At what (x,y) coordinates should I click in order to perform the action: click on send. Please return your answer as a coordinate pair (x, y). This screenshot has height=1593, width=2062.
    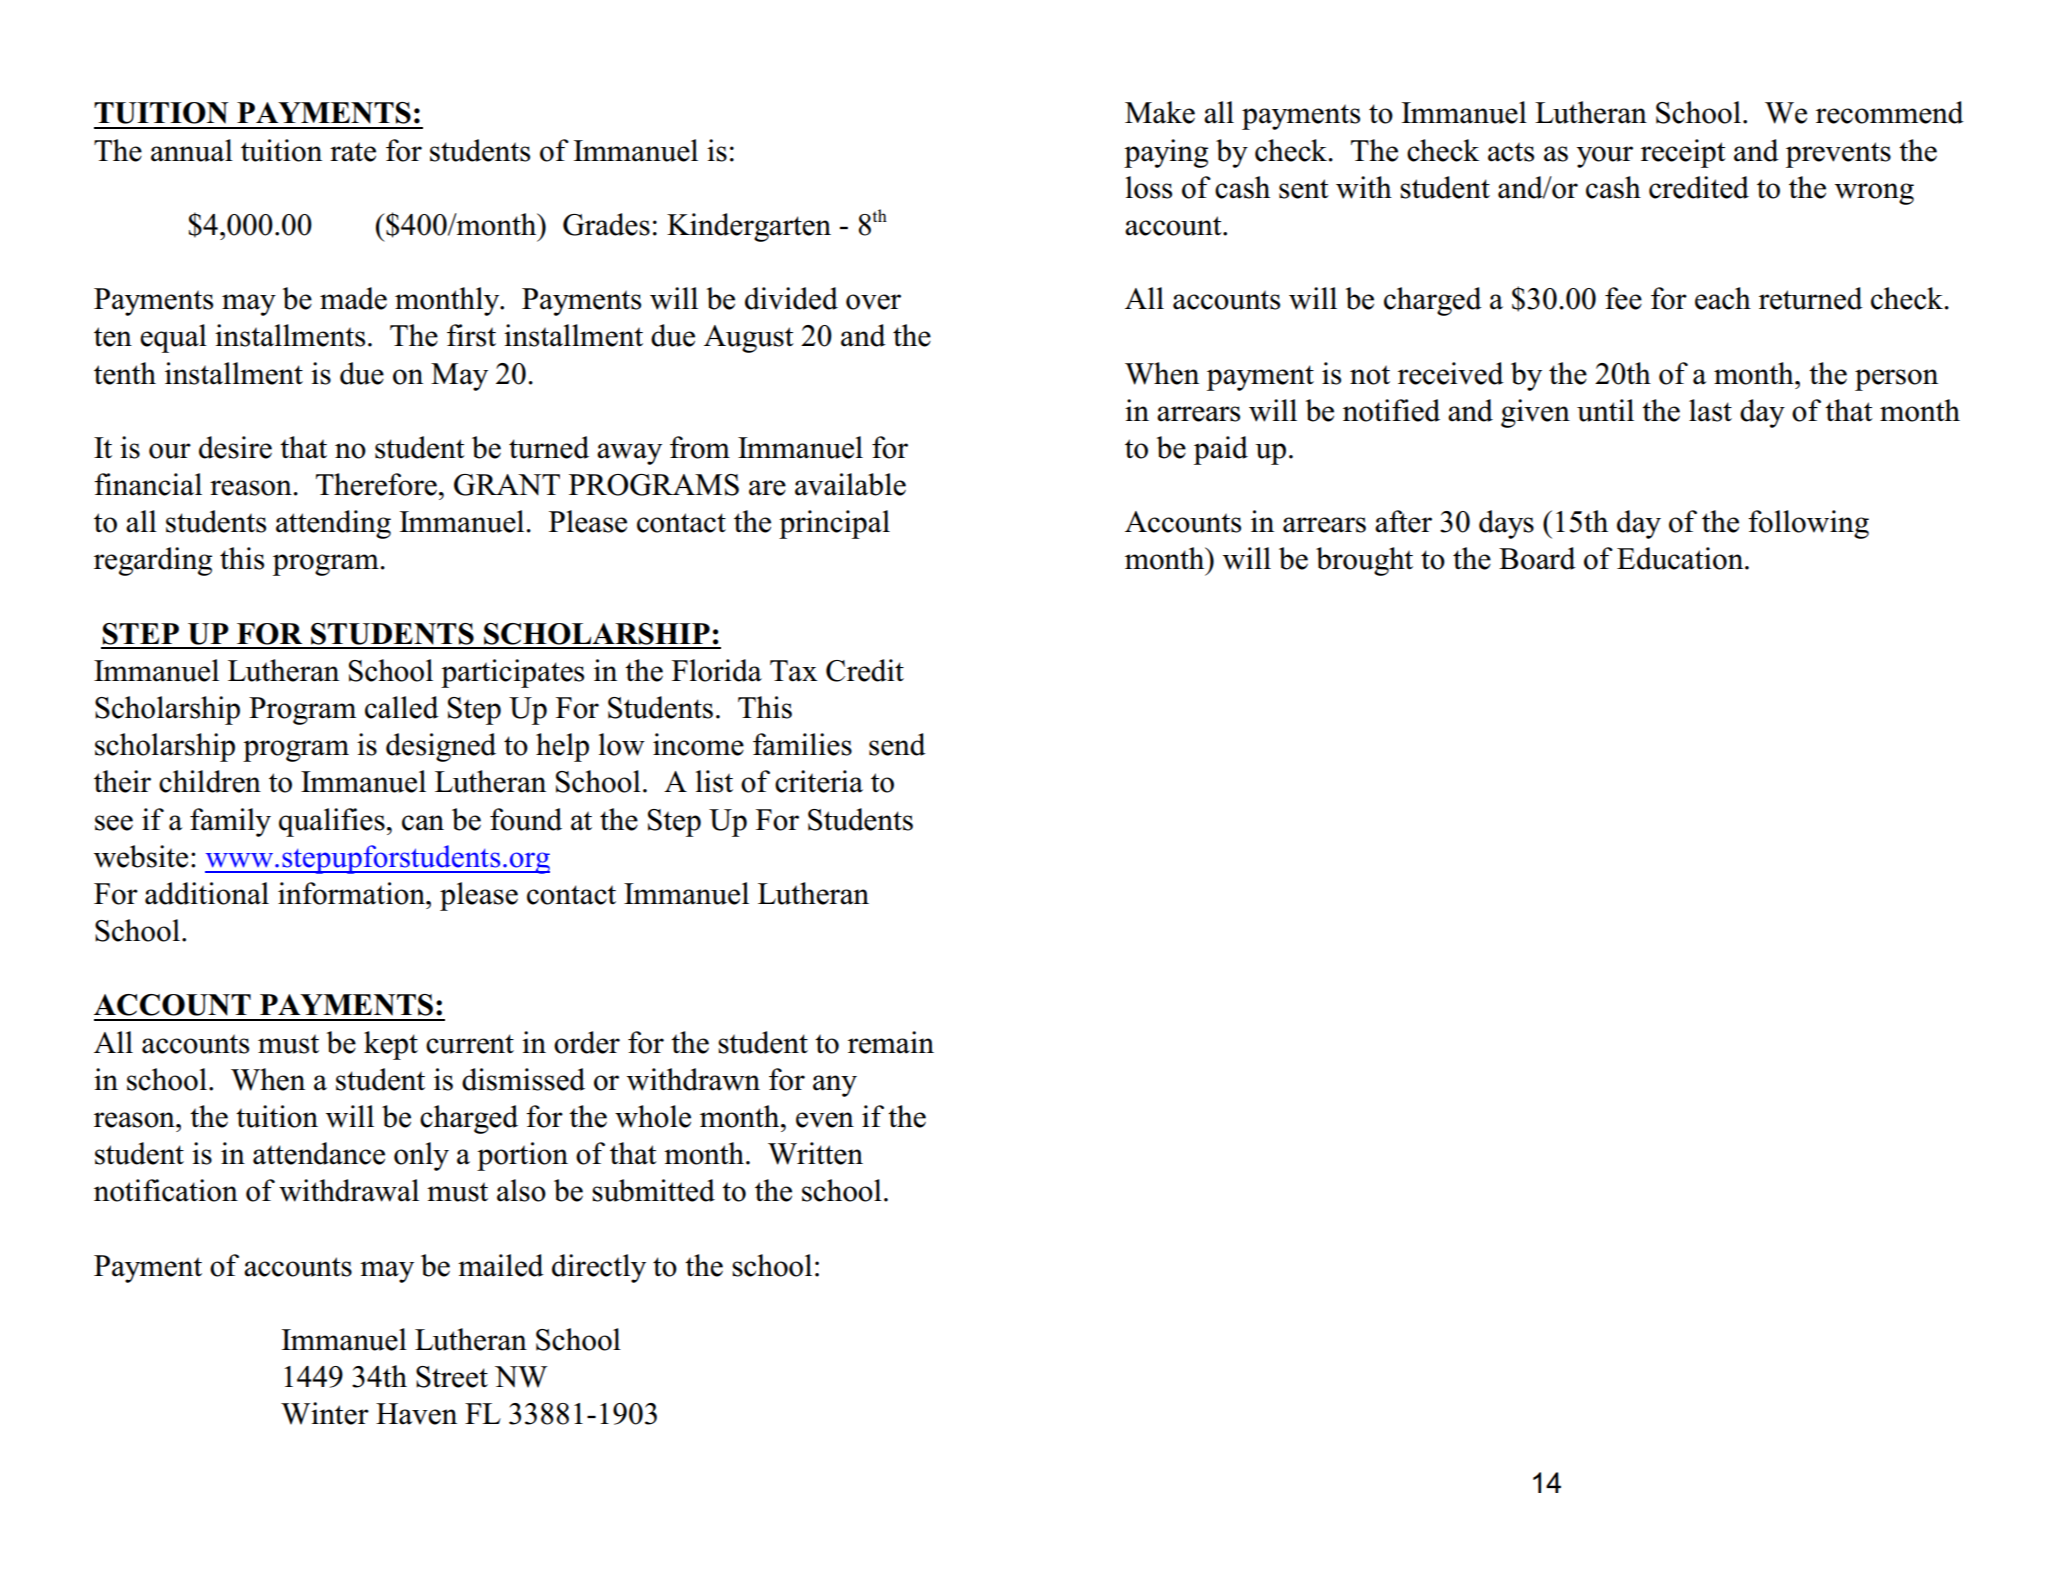
    Looking at the image, I should click on (897, 744).
